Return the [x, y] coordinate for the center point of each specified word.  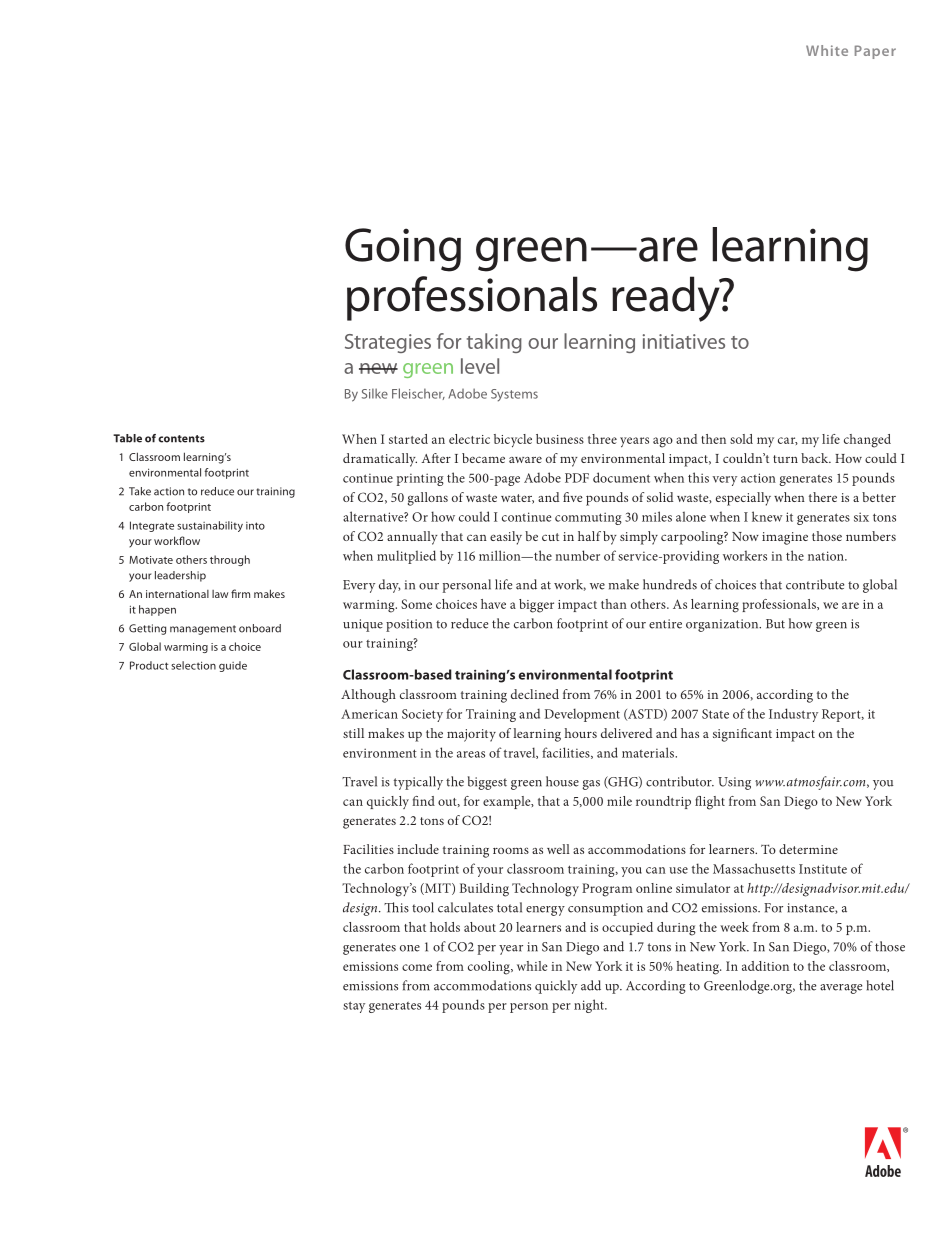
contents [181, 439]
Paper [875, 52]
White [827, 50]
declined [535, 694]
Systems [514, 395]
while [532, 966]
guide [233, 666]
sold [741, 439]
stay [354, 1007]
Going [403, 250]
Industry [793, 715]
